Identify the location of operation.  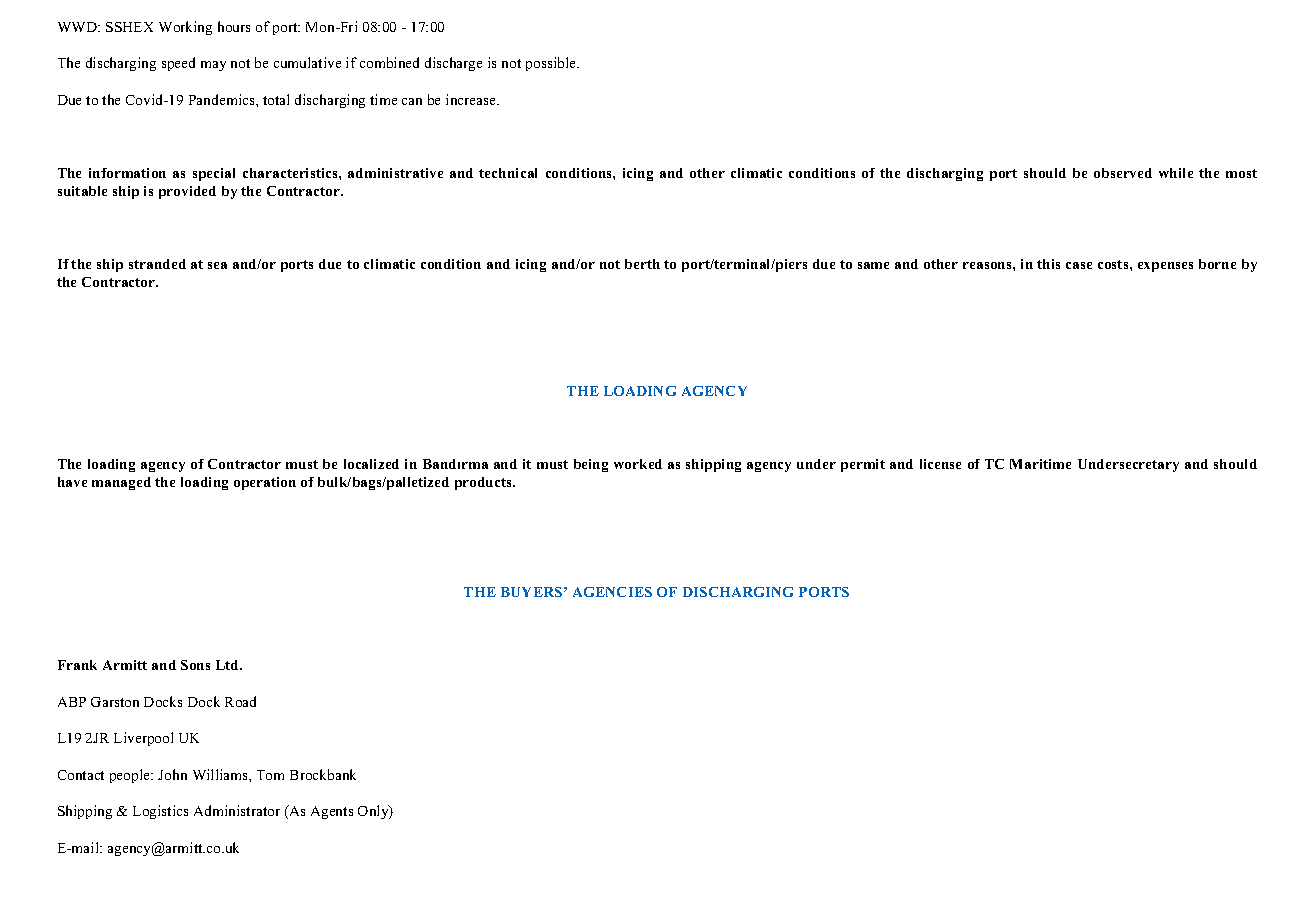
(265, 483).
